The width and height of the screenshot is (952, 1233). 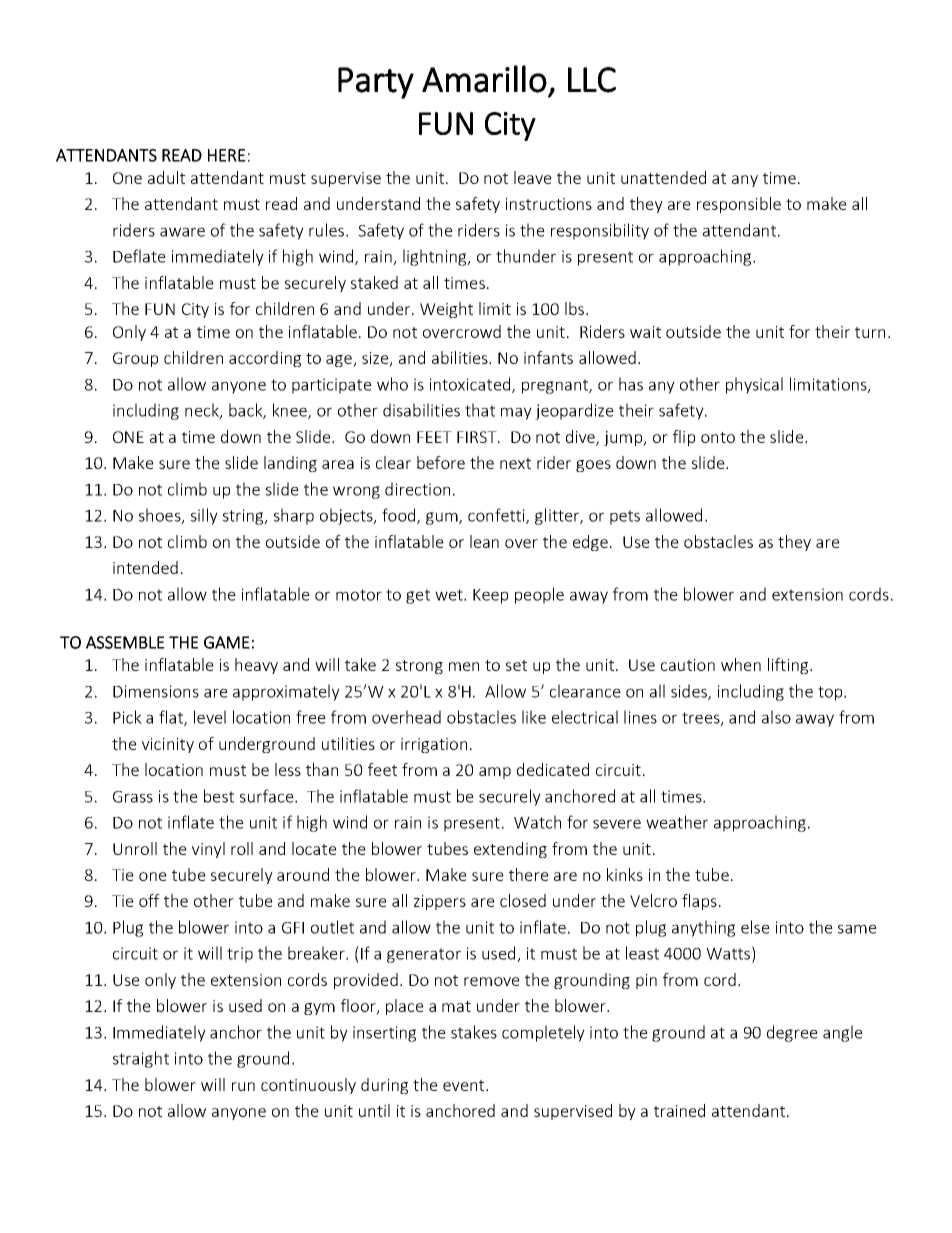 I want to click on Keep, so click(x=490, y=596).
